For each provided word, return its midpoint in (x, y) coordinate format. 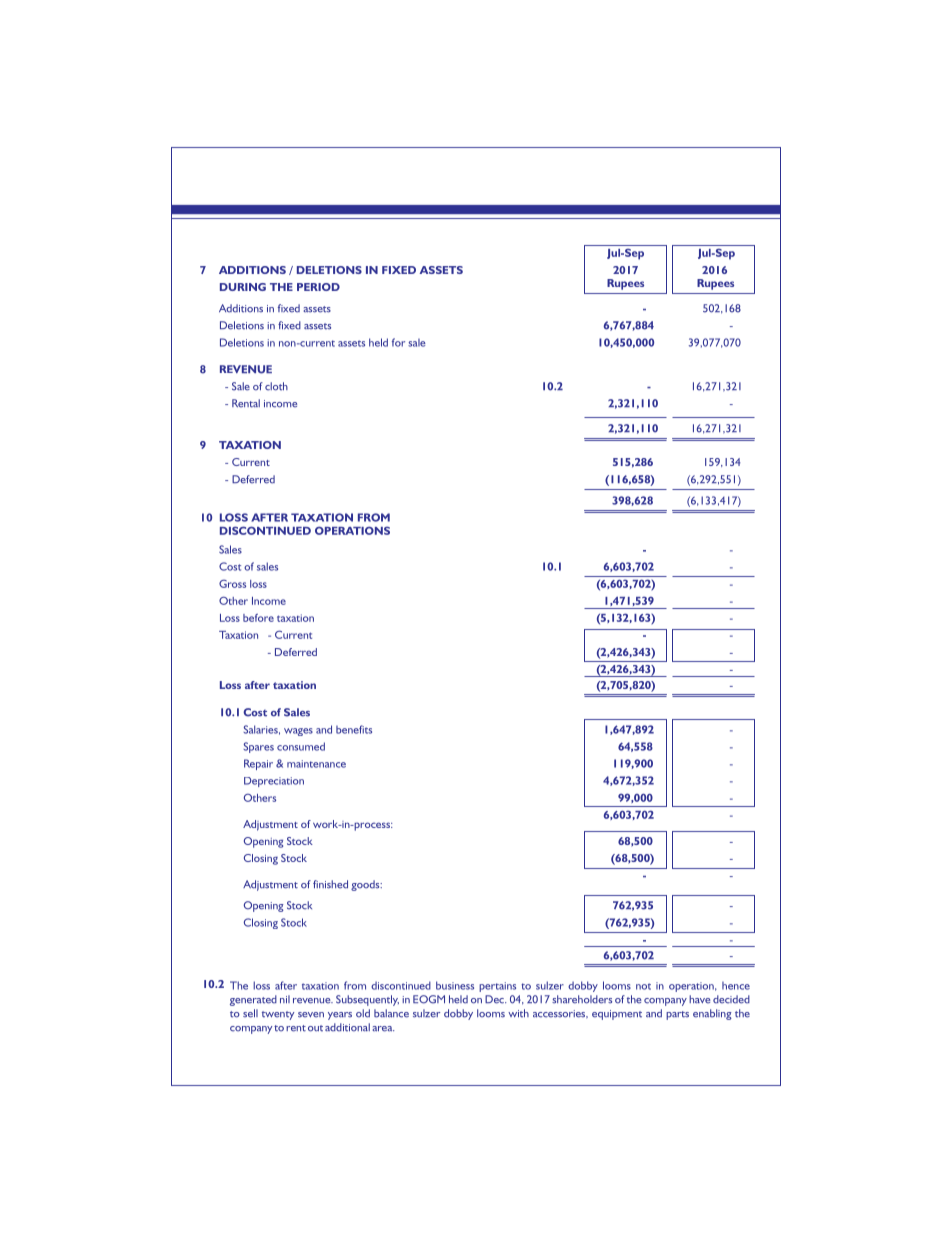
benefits (354, 729)
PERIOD (318, 287)
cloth (276, 386)
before (258, 618)
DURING (243, 287)
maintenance (316, 764)
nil (285, 999)
